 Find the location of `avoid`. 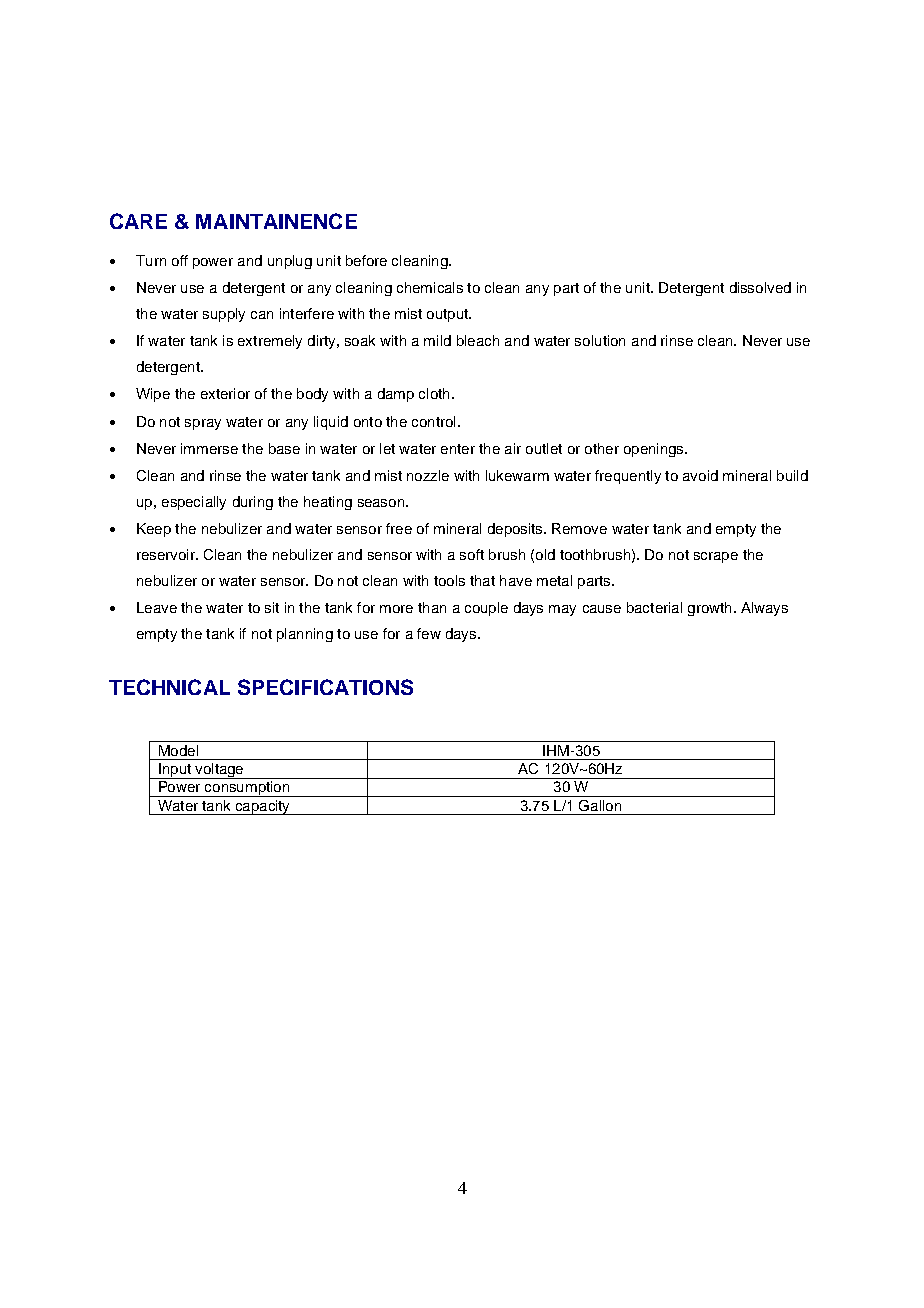

avoid is located at coordinates (700, 475).
